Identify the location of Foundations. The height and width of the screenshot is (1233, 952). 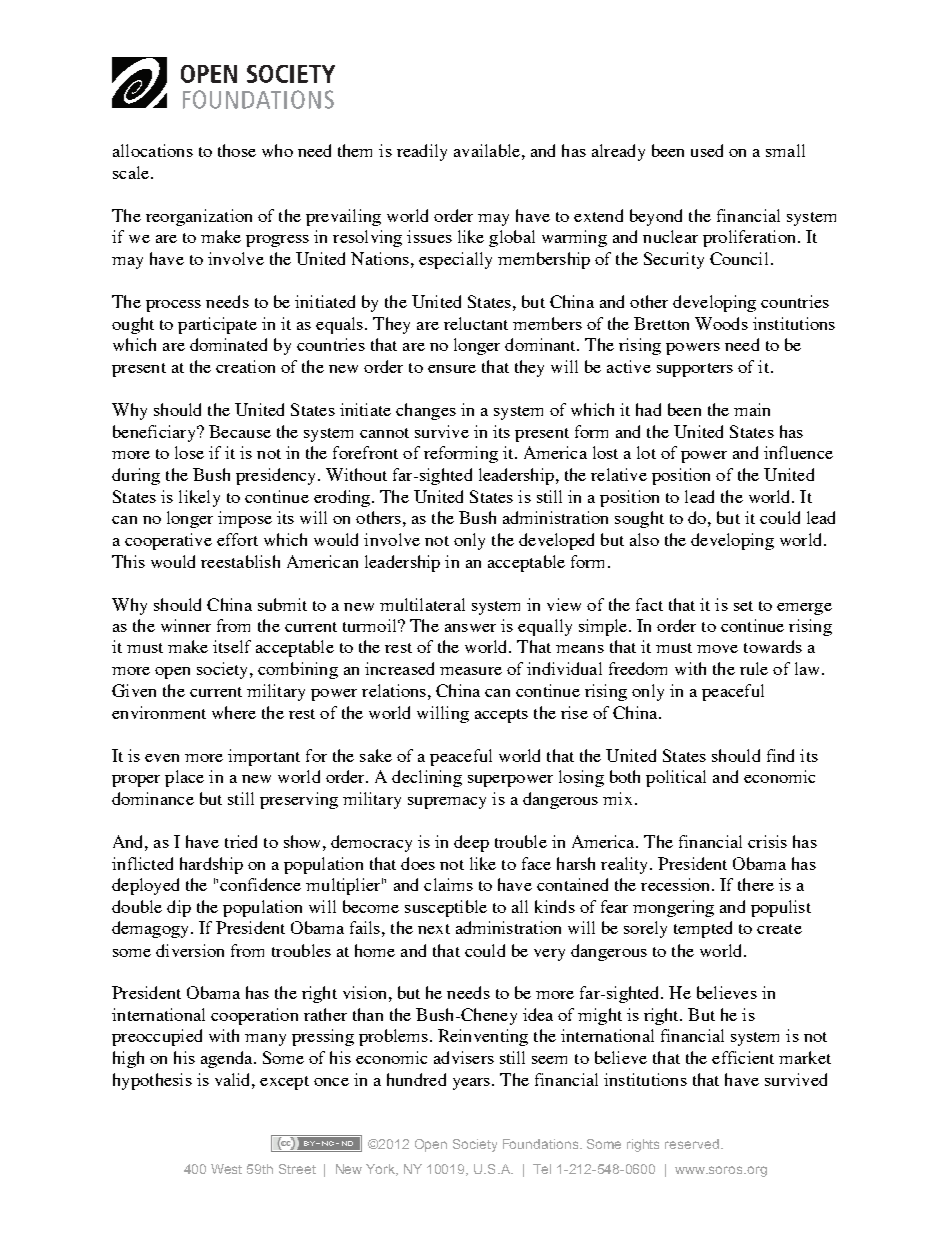
(542, 1144).
